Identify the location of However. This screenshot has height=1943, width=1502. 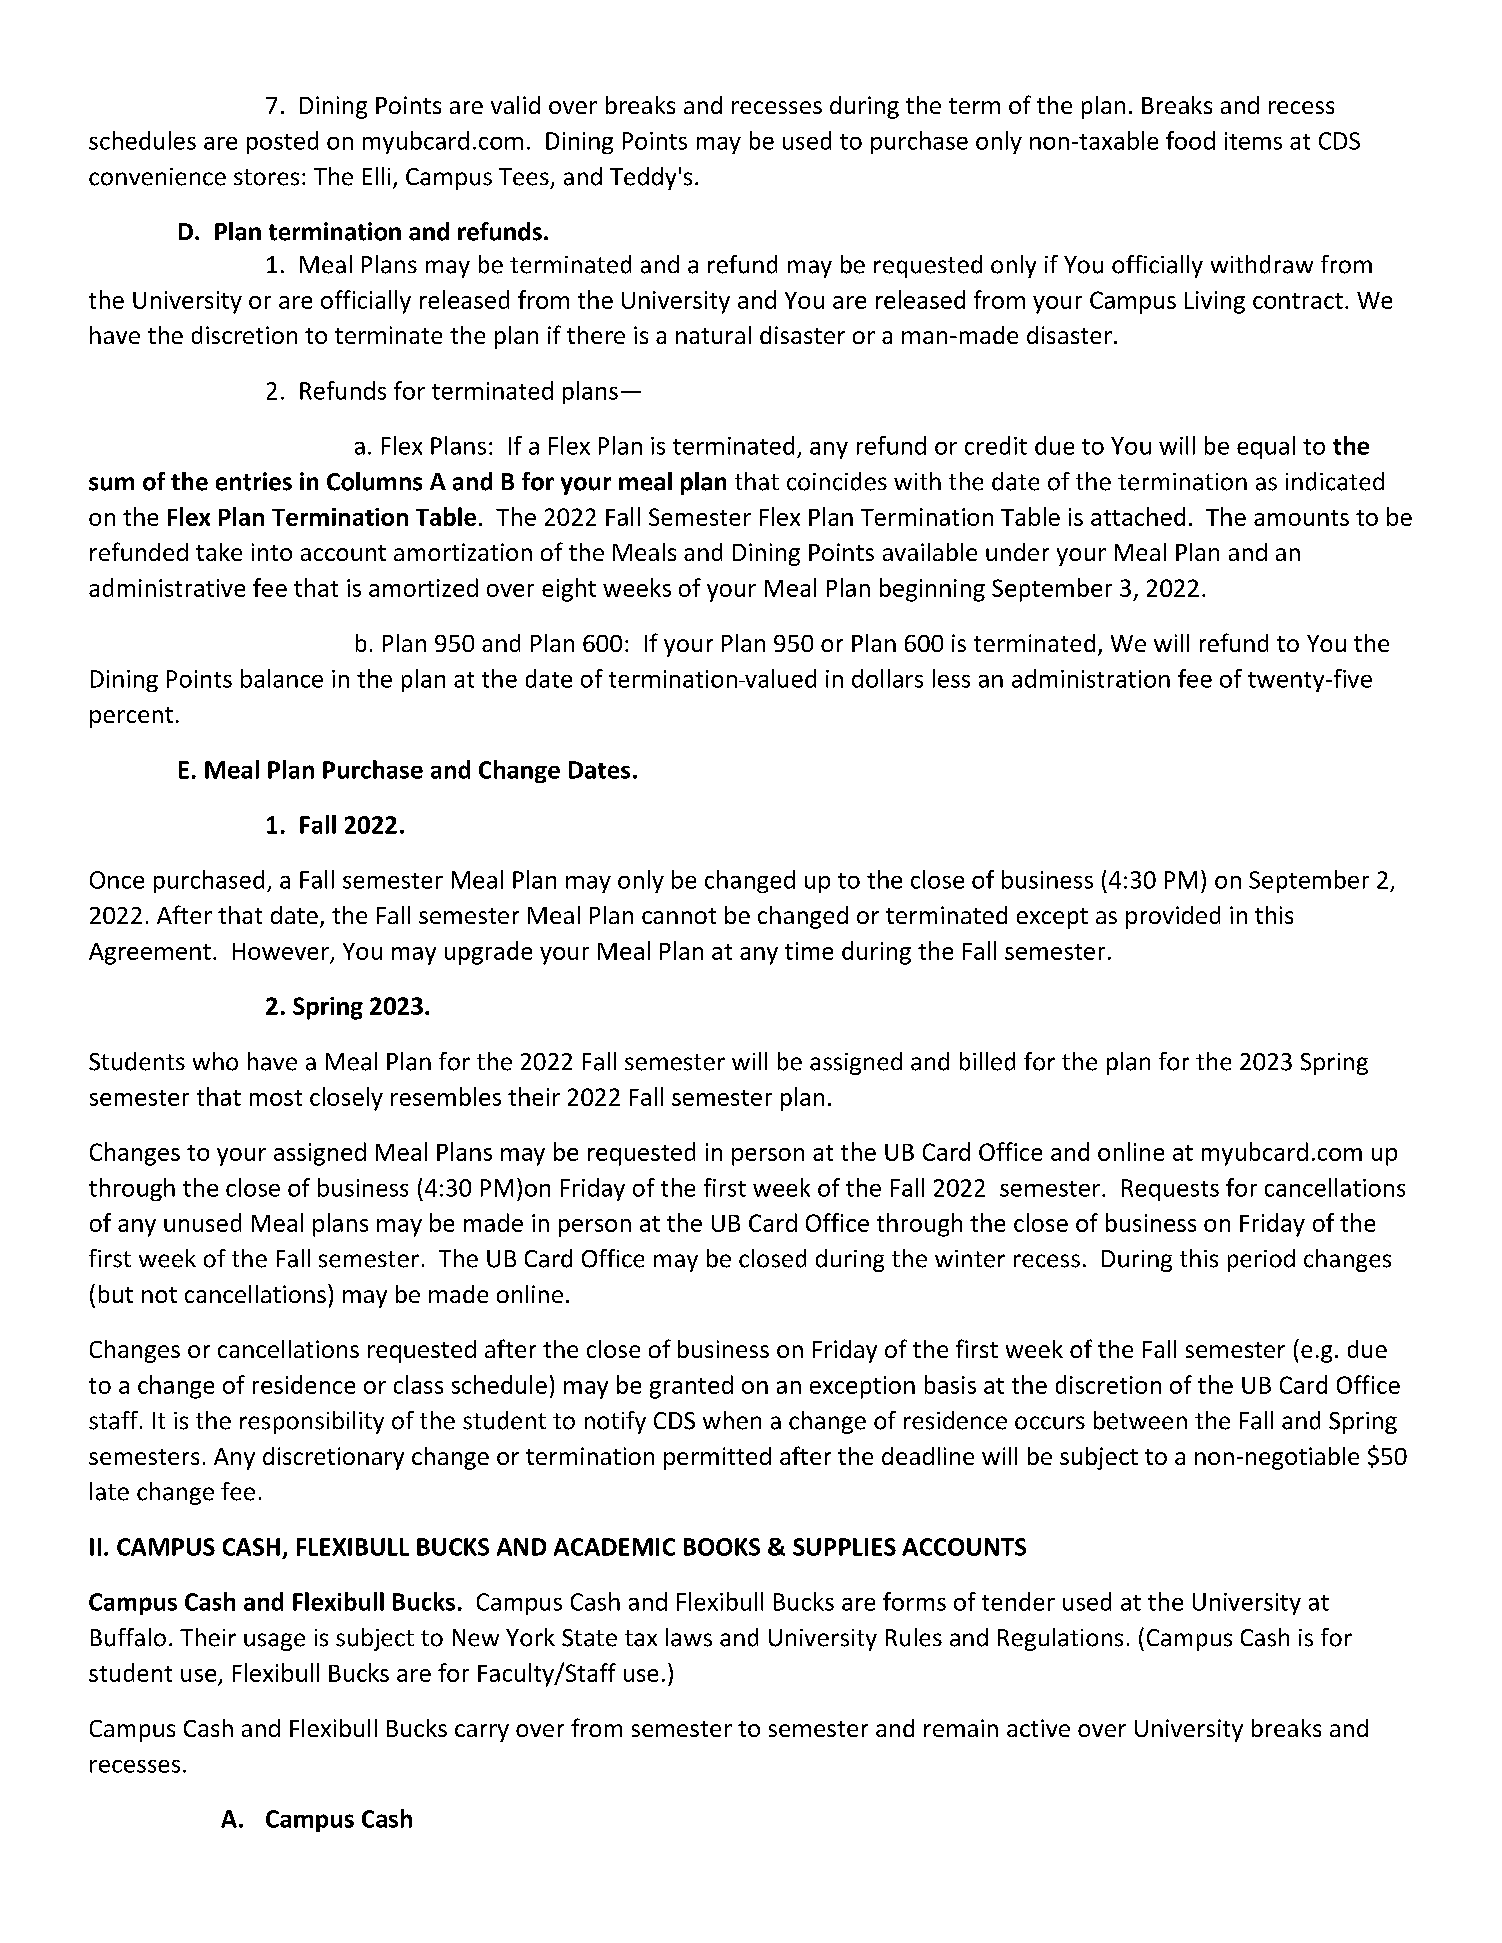
(281, 951).
